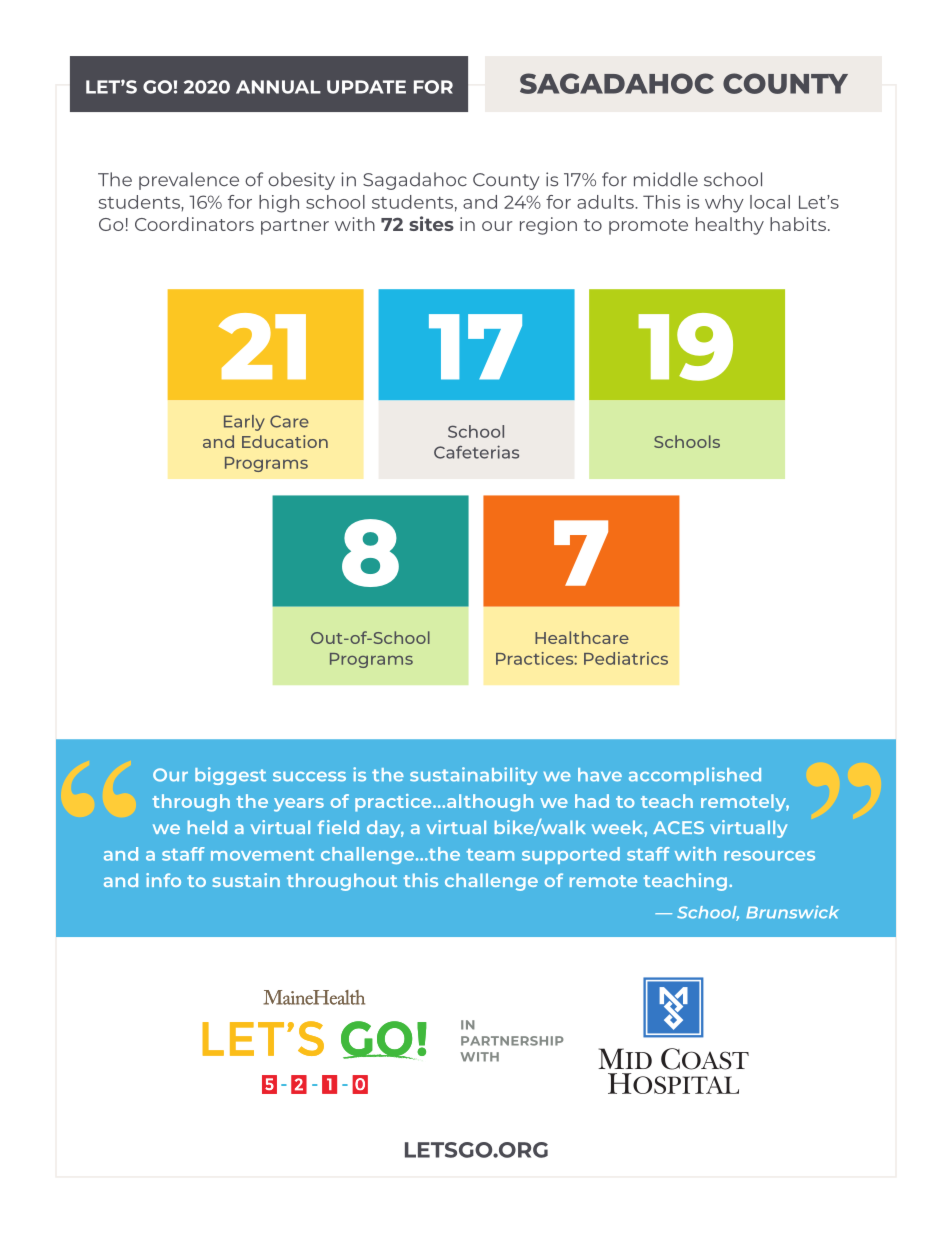 Image resolution: width=952 pixels, height=1233 pixels. What do you see at coordinates (244, 423) in the screenshot?
I see `Early` at bounding box center [244, 423].
